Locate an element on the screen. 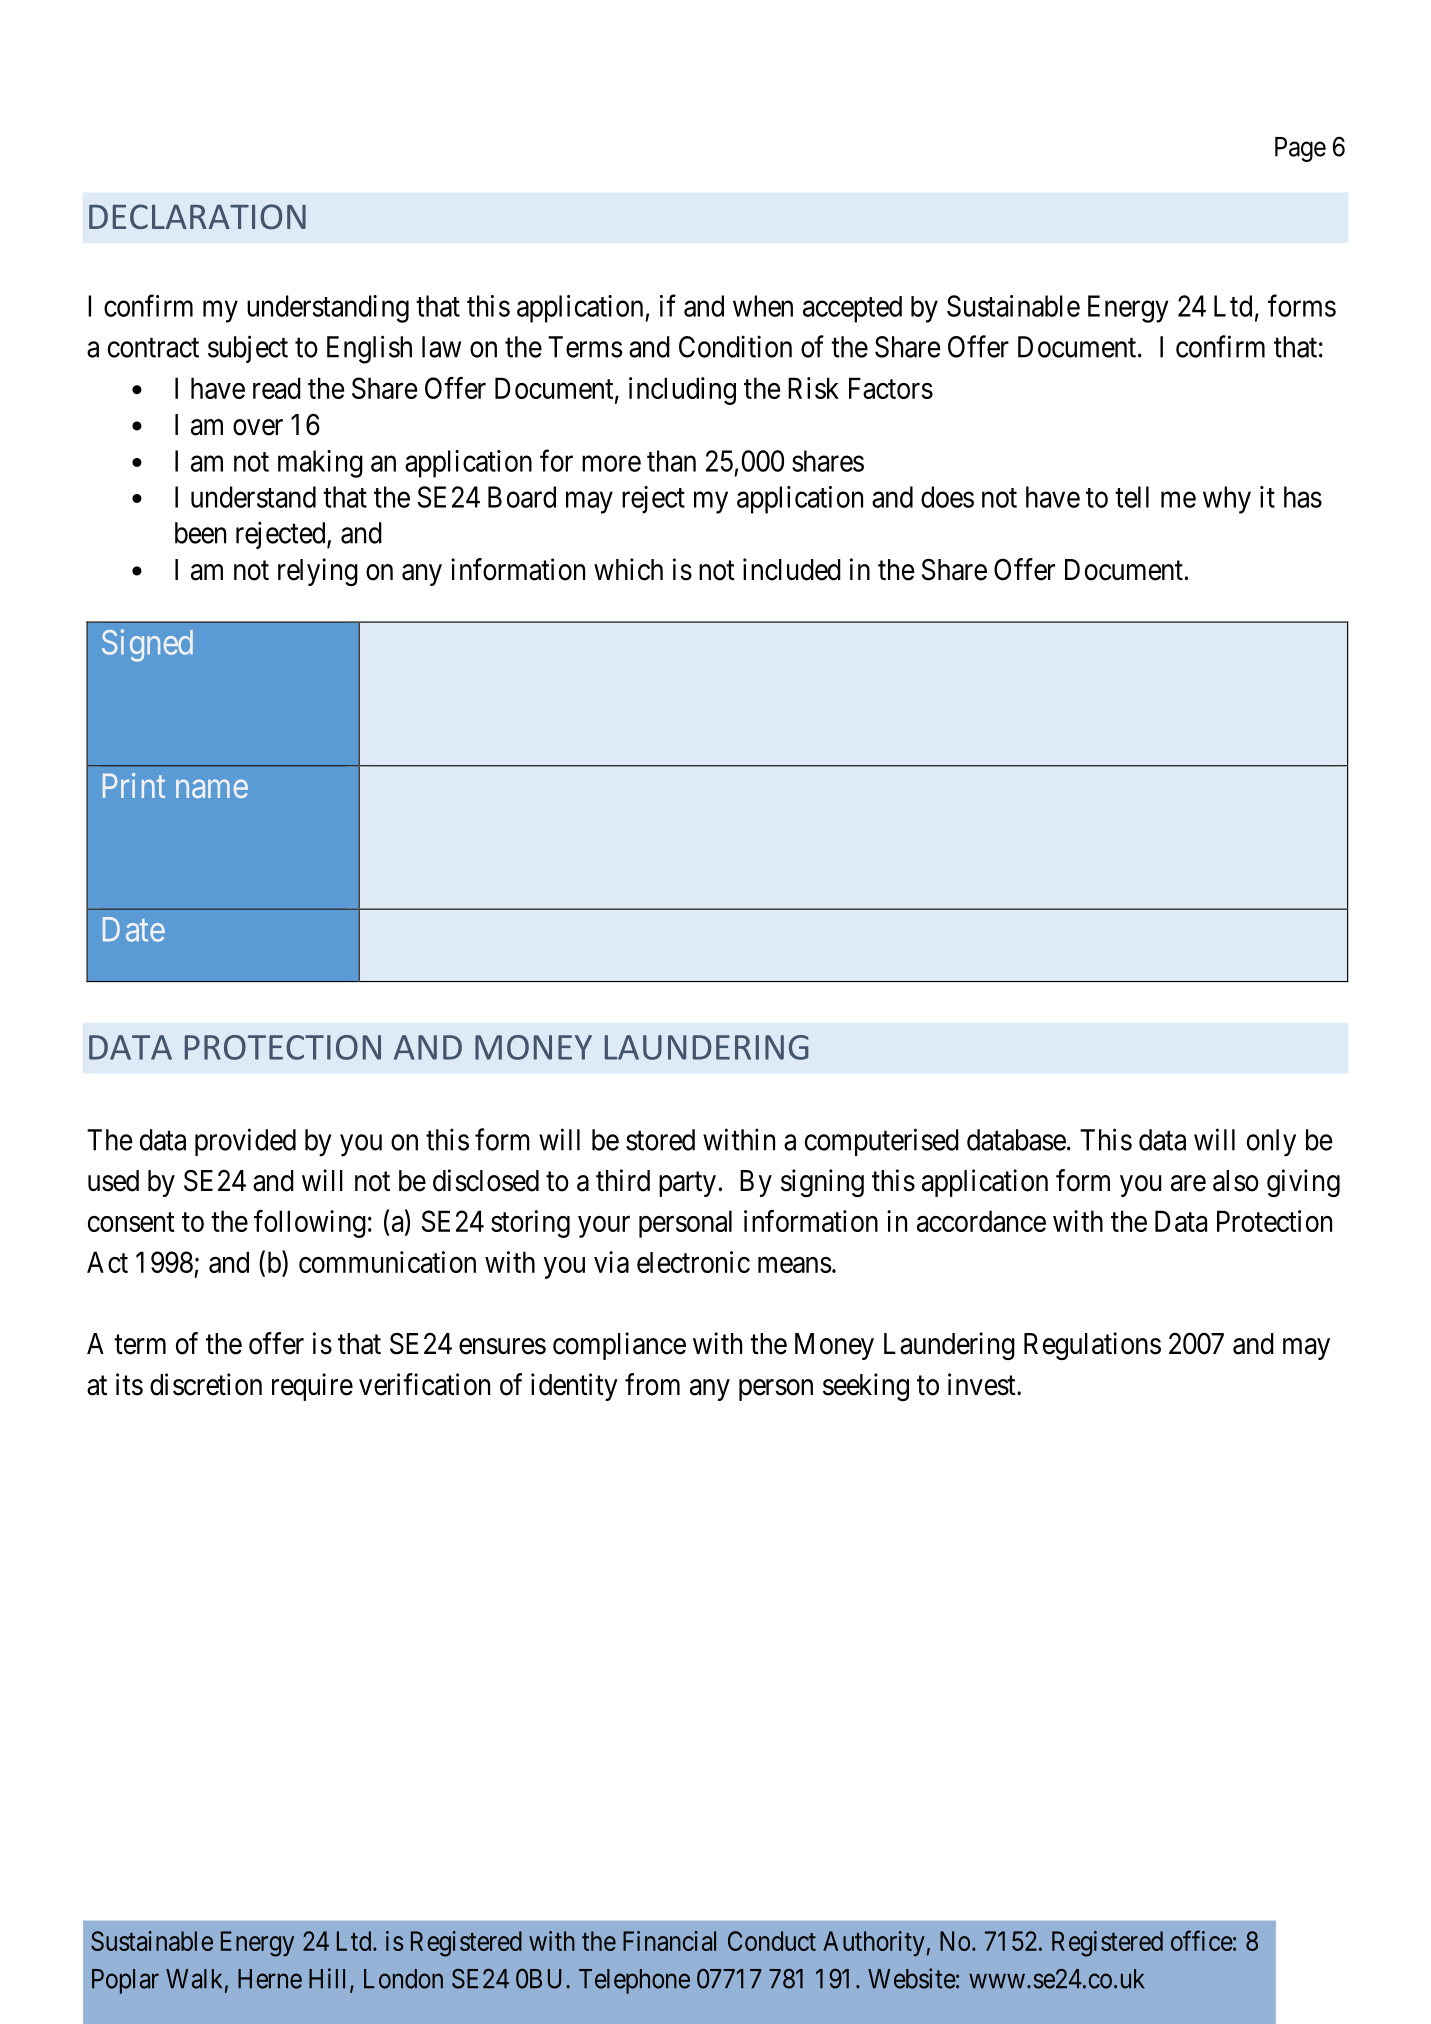  DECLARATION is located at coordinates (197, 216).
